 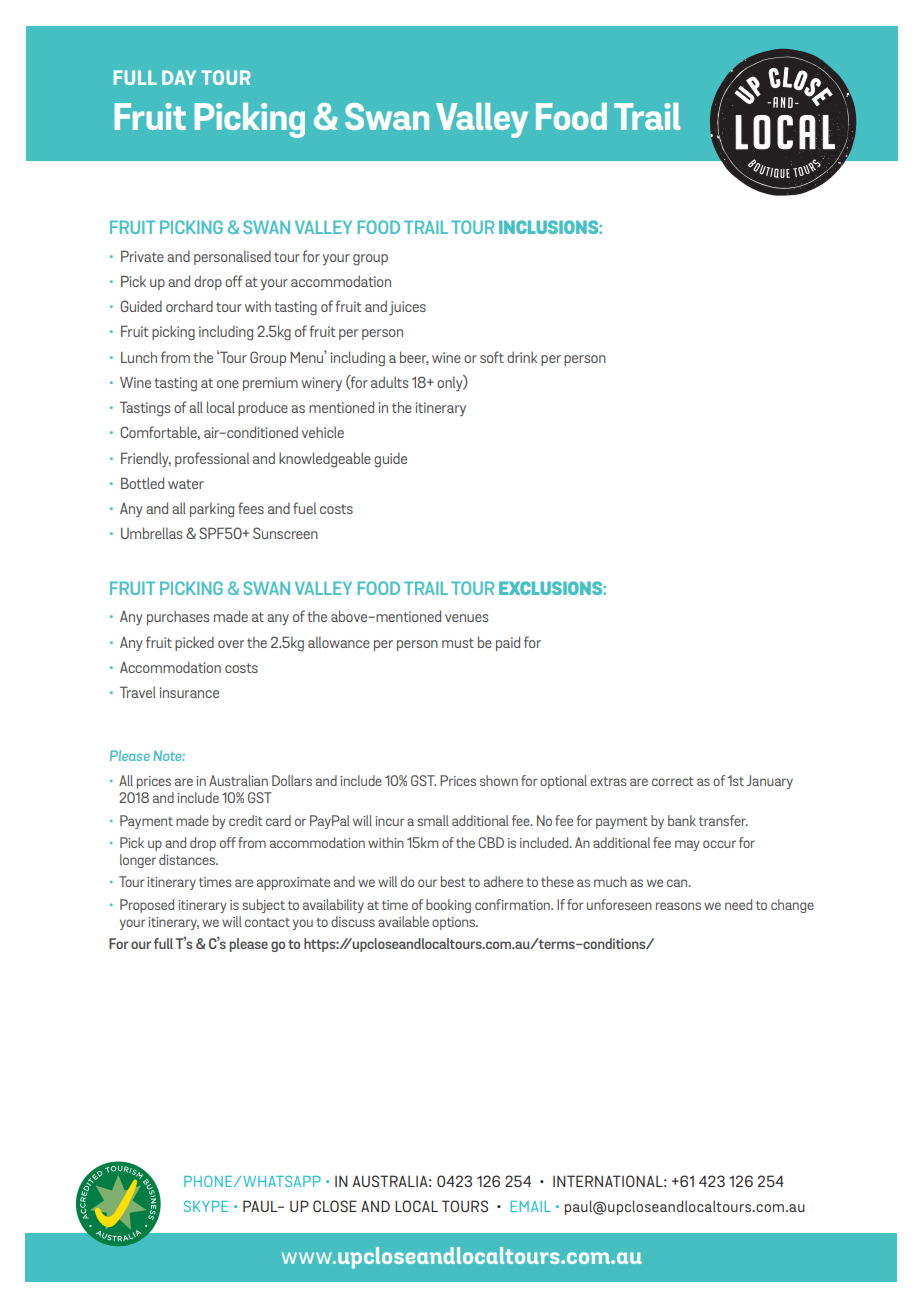 What do you see at coordinates (531, 1206) in the page?
I see `Email` at bounding box center [531, 1206].
